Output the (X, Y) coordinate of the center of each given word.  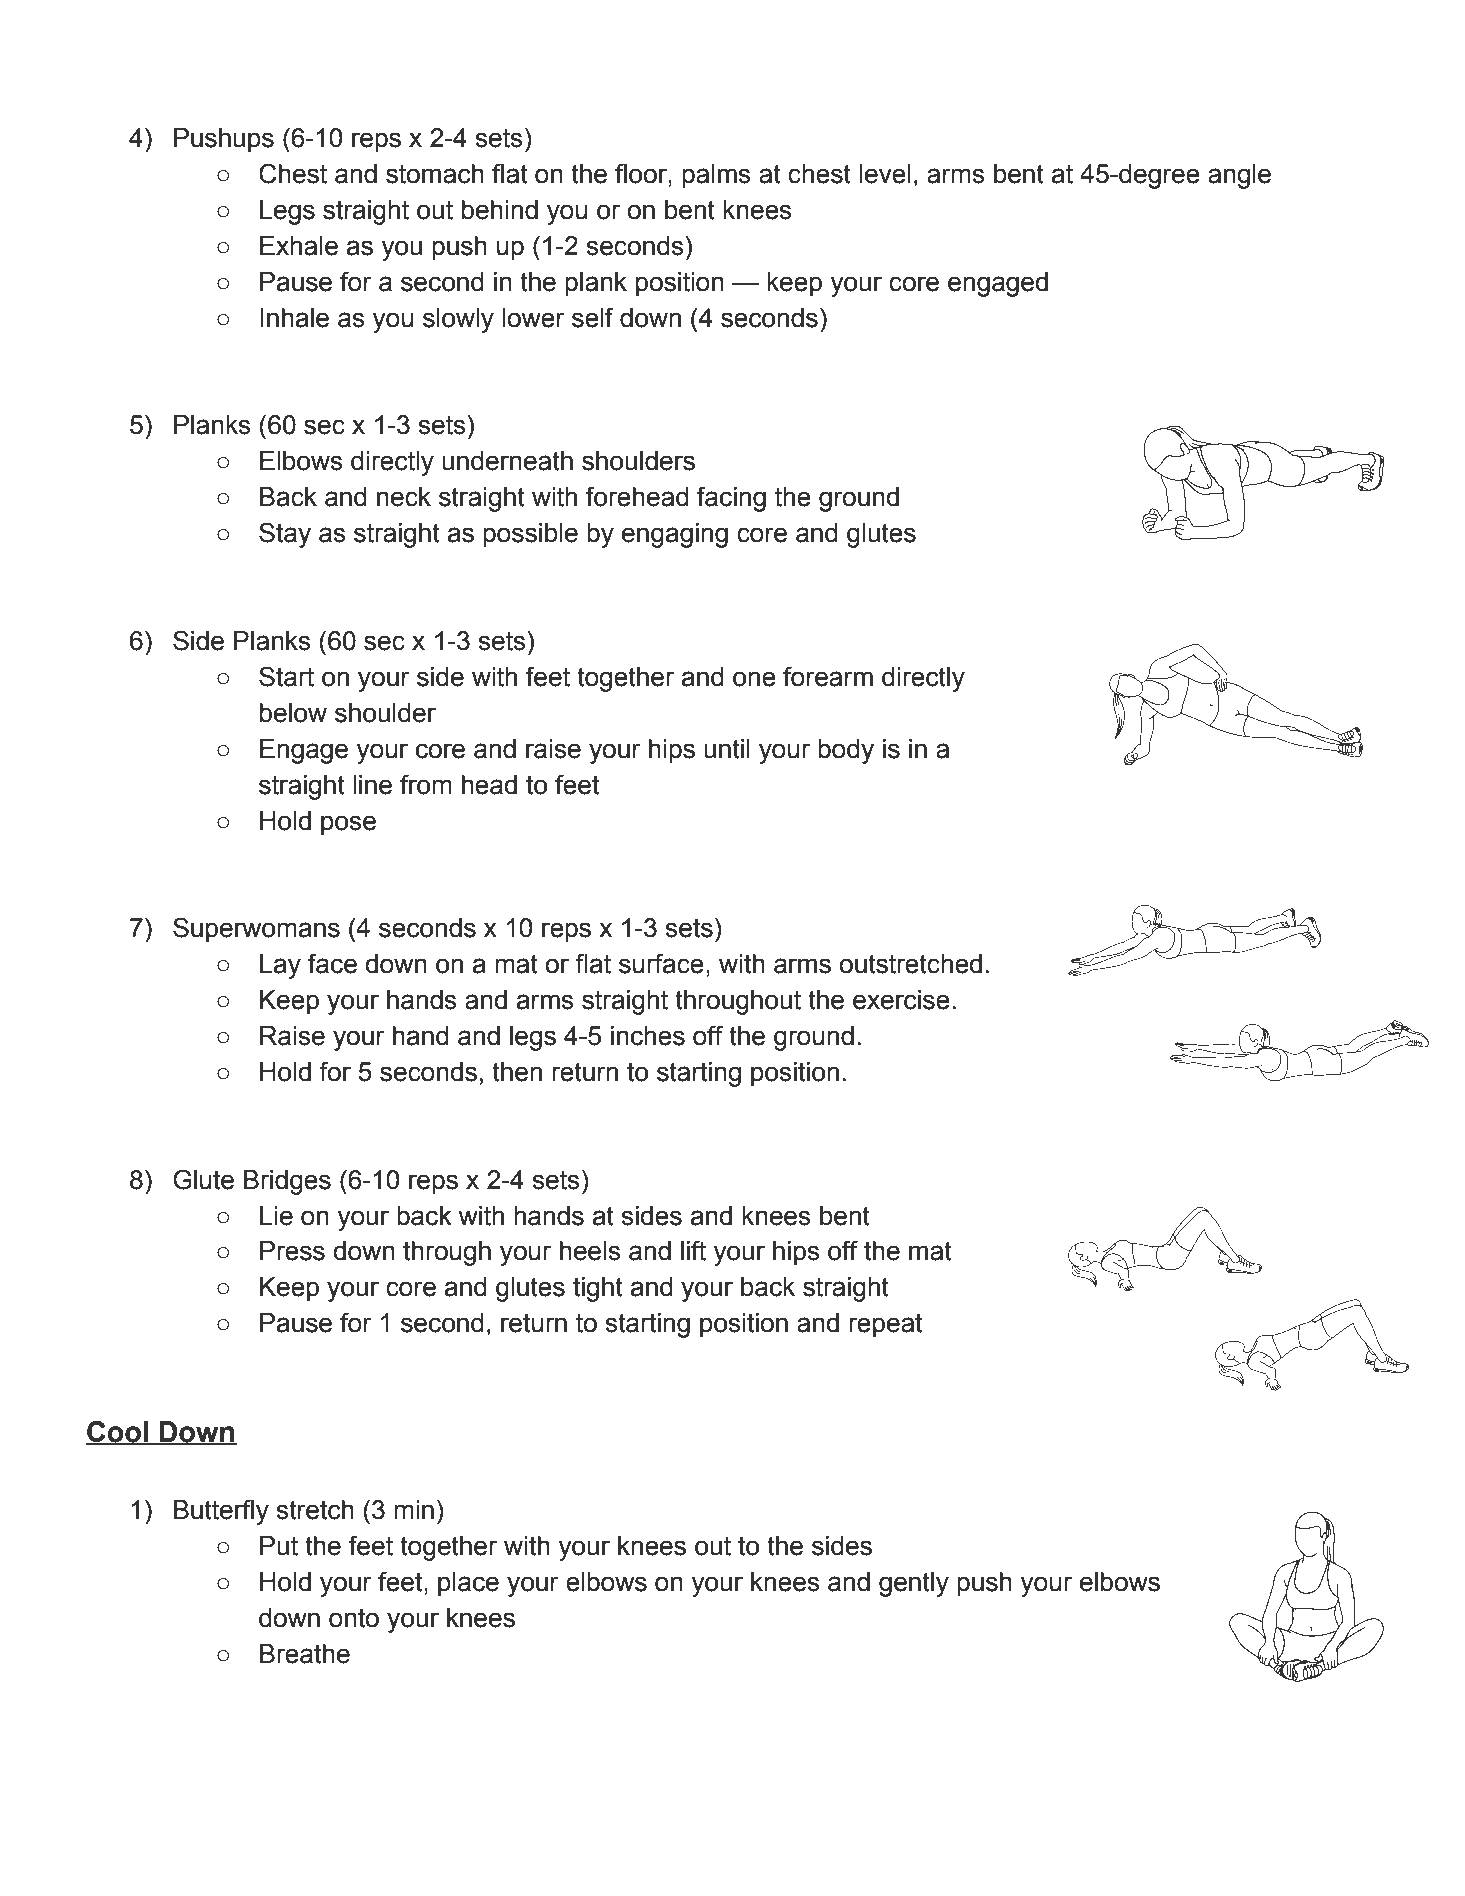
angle (1239, 176)
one (754, 679)
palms (716, 176)
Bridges (287, 1182)
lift (693, 1250)
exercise (901, 1000)
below (293, 713)
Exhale (299, 246)
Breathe (305, 1654)
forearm (828, 676)
